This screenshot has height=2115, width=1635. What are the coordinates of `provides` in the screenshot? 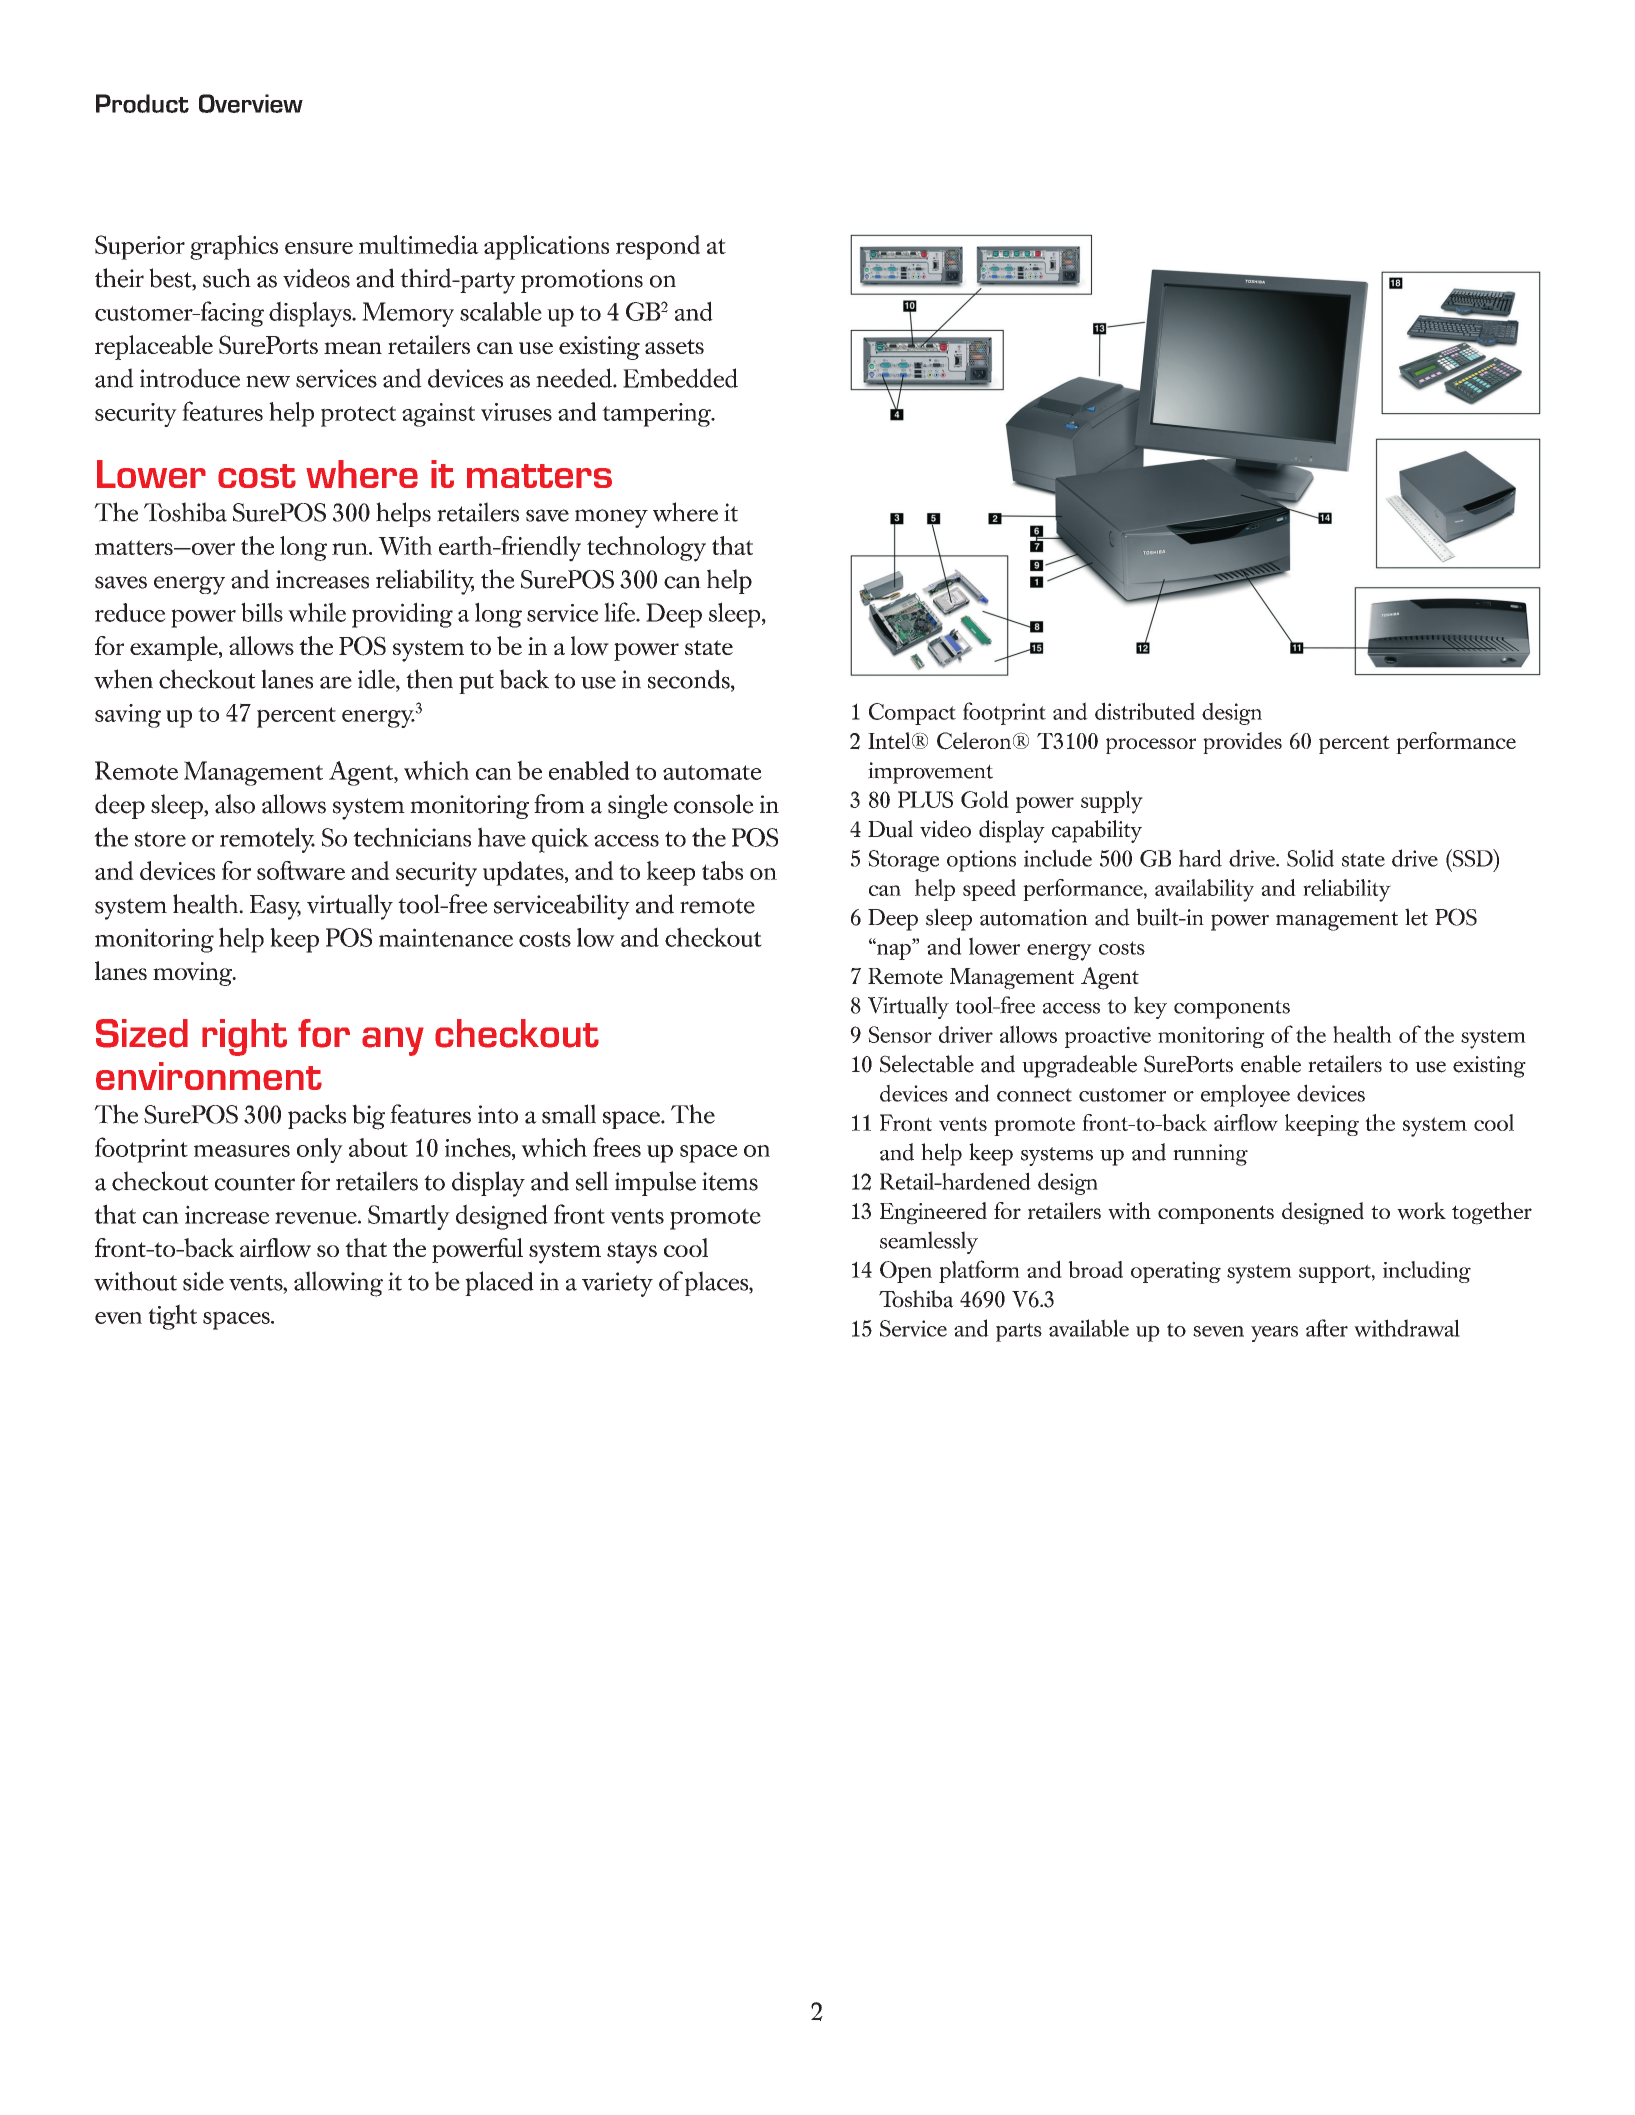 It's located at (1242, 743).
